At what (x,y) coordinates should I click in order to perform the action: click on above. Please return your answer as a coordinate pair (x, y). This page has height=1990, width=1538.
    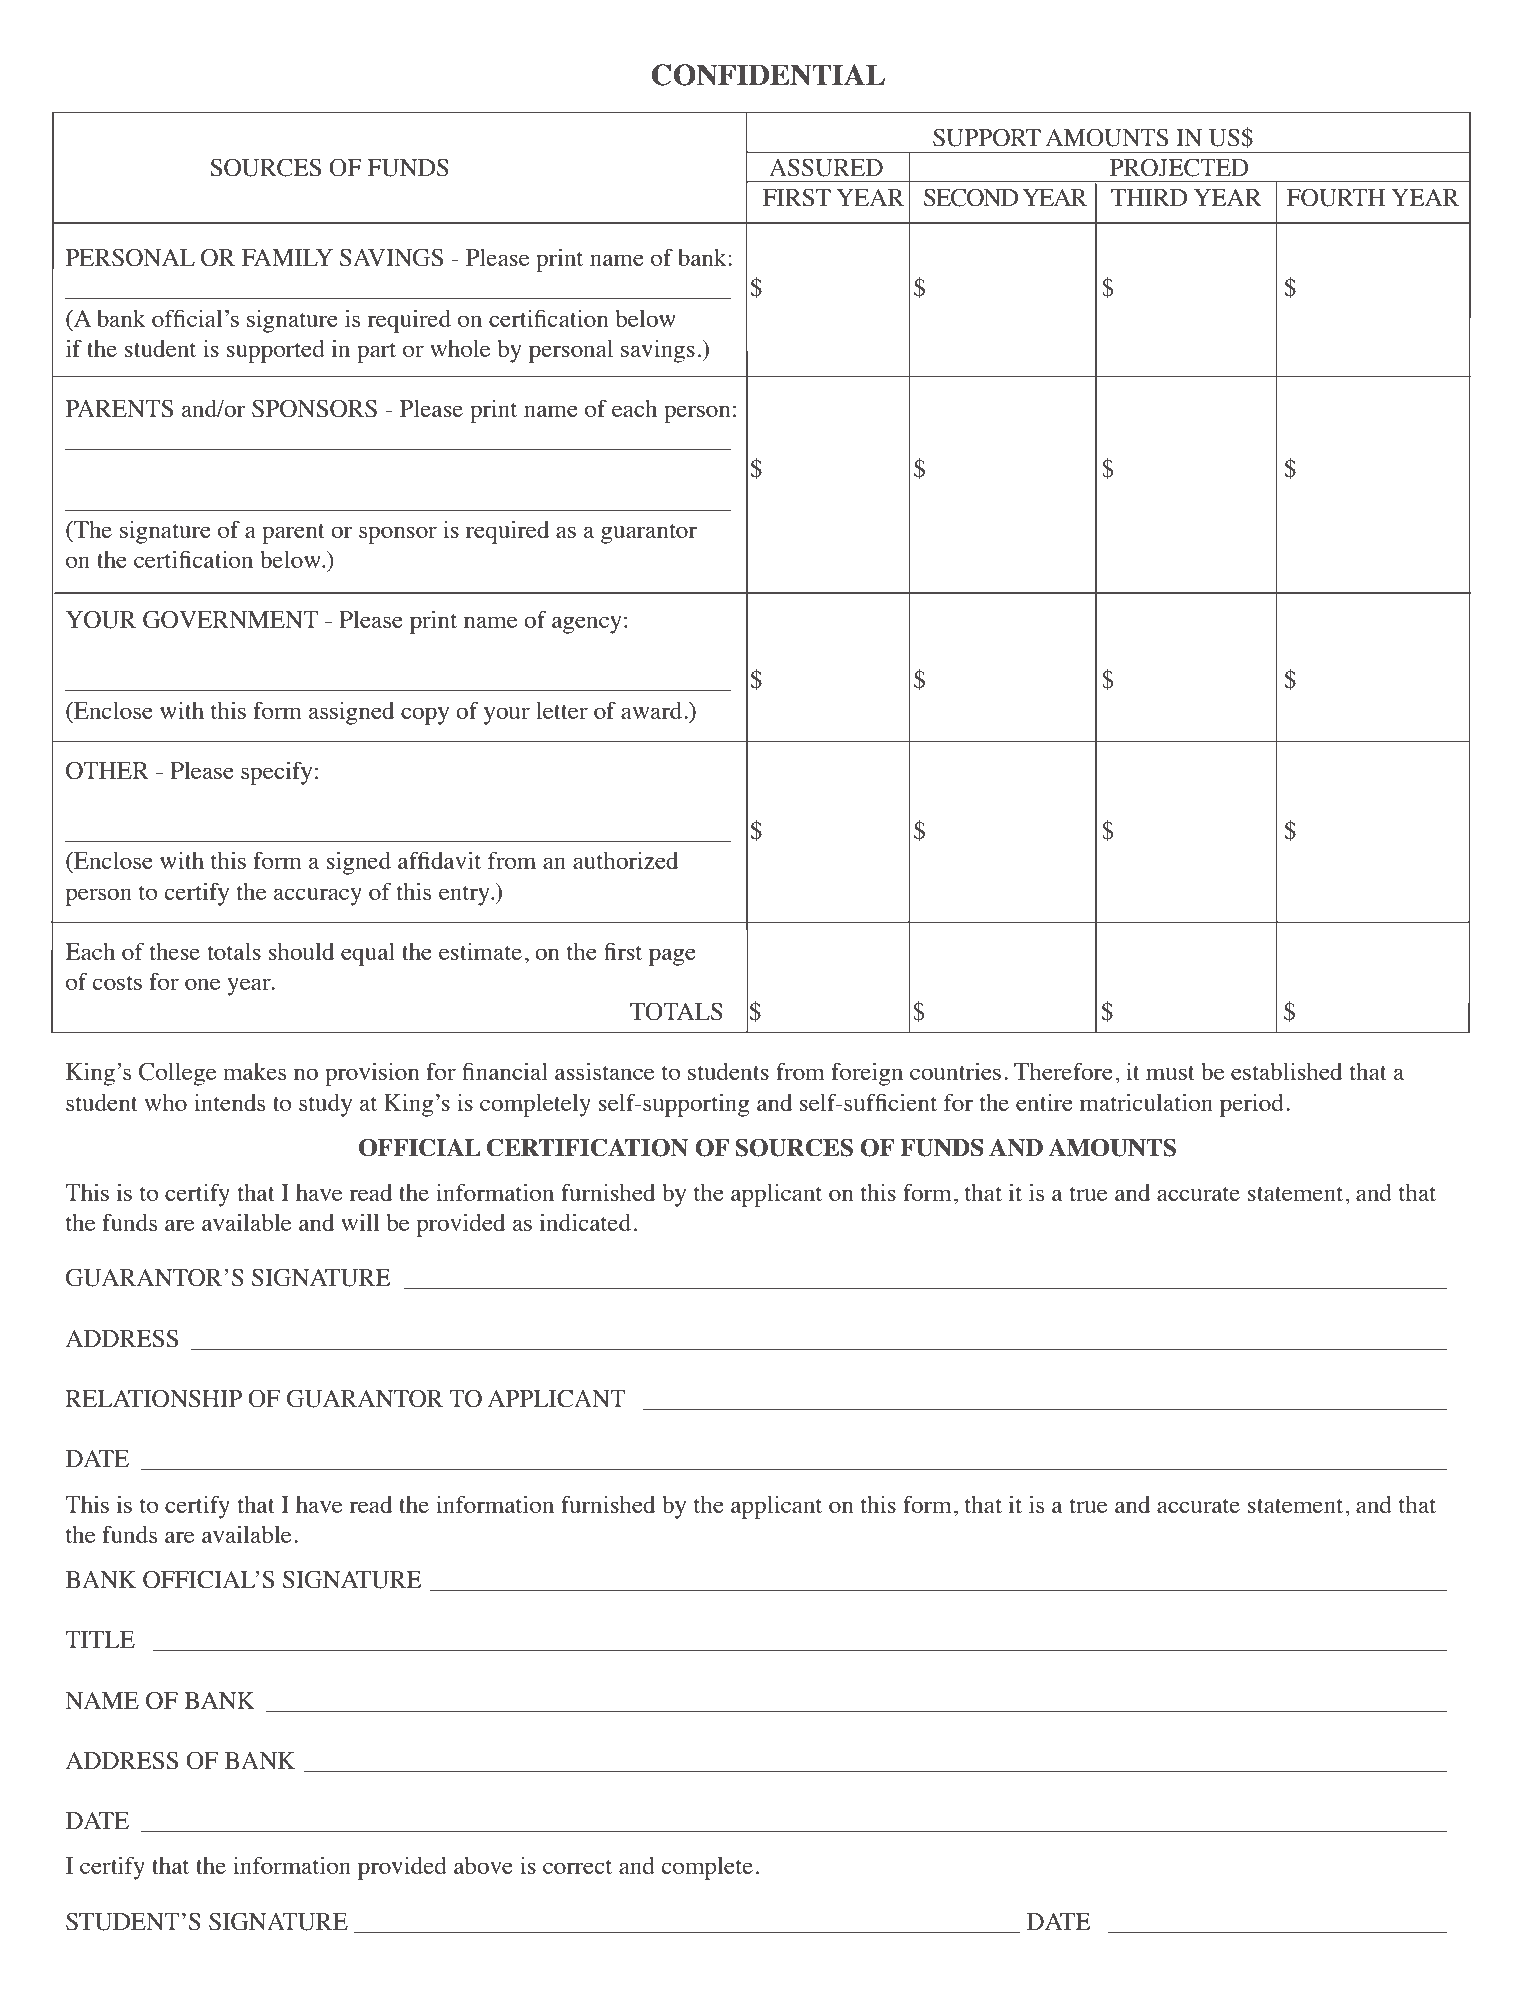
    Looking at the image, I should click on (483, 1865).
